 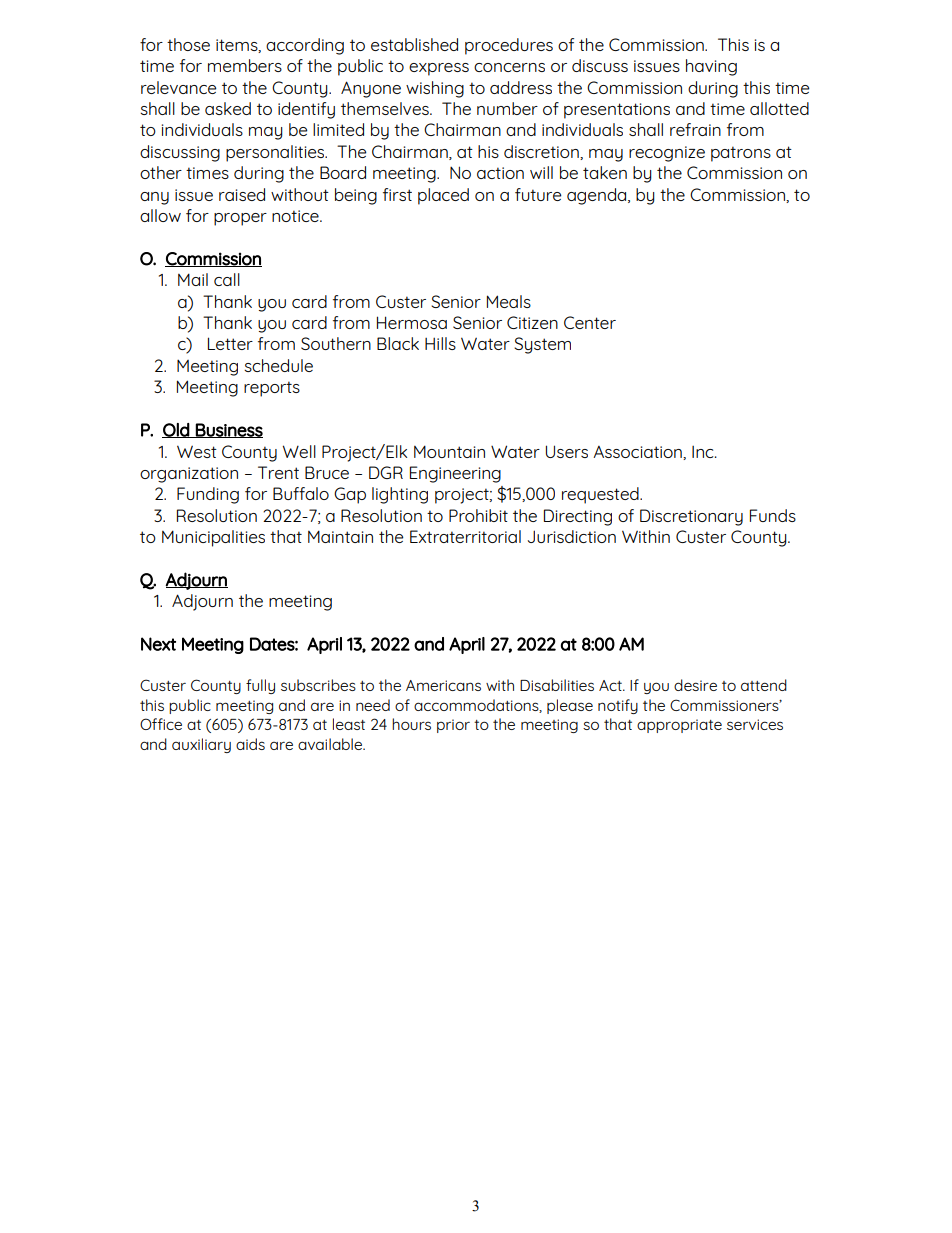 What do you see at coordinates (590, 322) in the screenshot?
I see `Center` at bounding box center [590, 322].
